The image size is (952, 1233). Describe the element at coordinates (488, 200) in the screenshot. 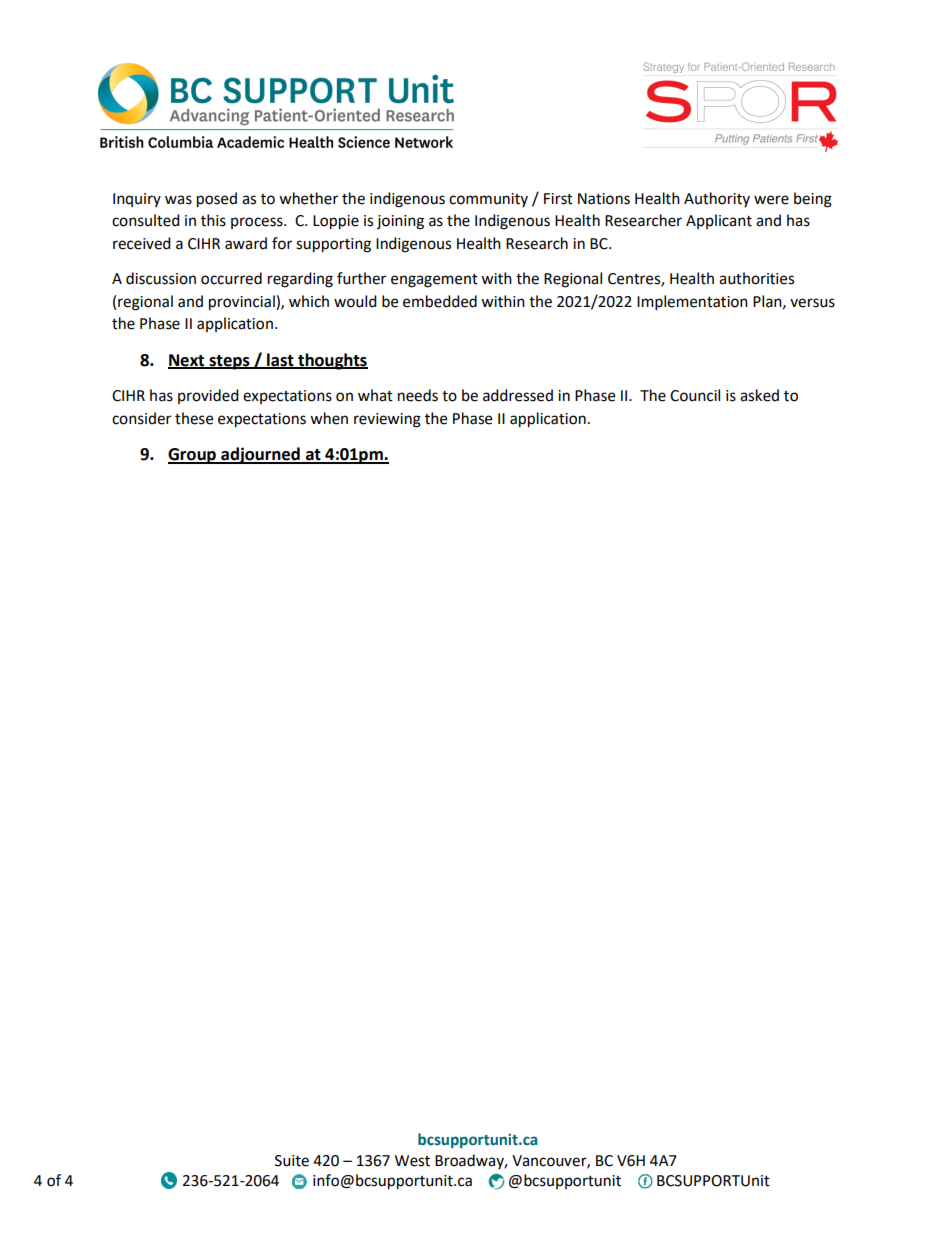

I see `community` at that location.
